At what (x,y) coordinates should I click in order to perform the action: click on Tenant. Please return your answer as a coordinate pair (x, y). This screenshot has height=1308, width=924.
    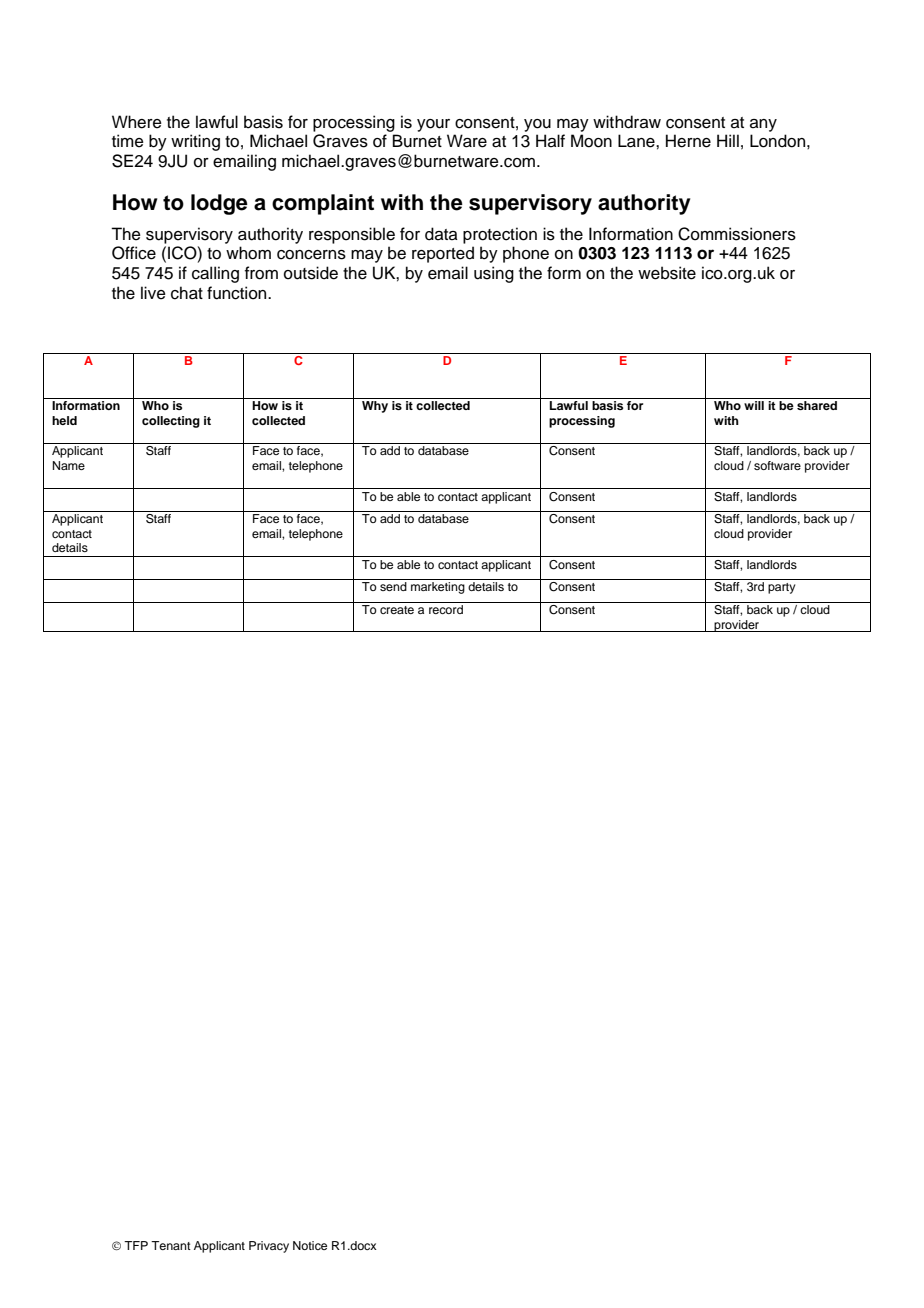
    Looking at the image, I should click on (171, 1245).
